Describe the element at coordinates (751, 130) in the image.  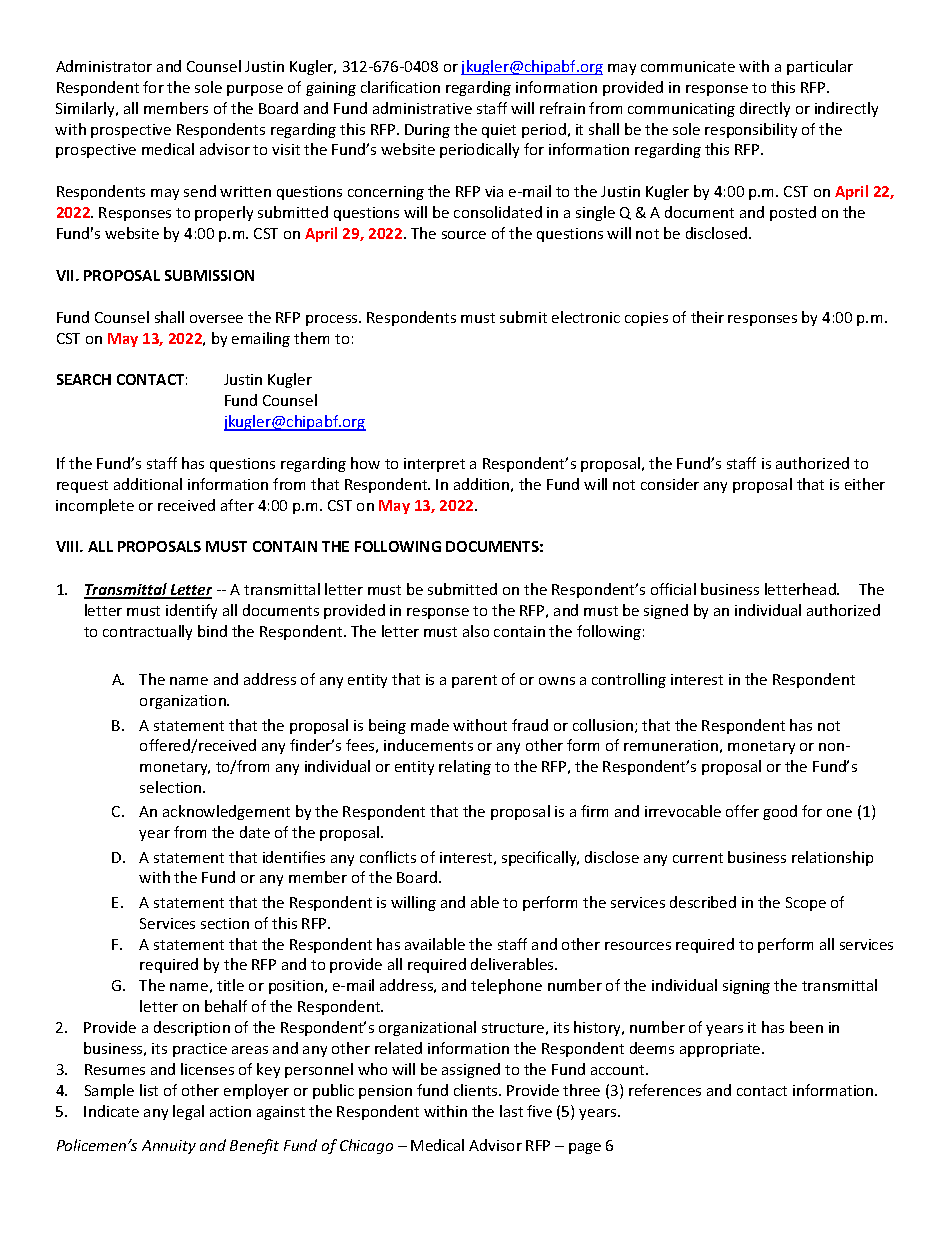
I see `responsibility` at that location.
